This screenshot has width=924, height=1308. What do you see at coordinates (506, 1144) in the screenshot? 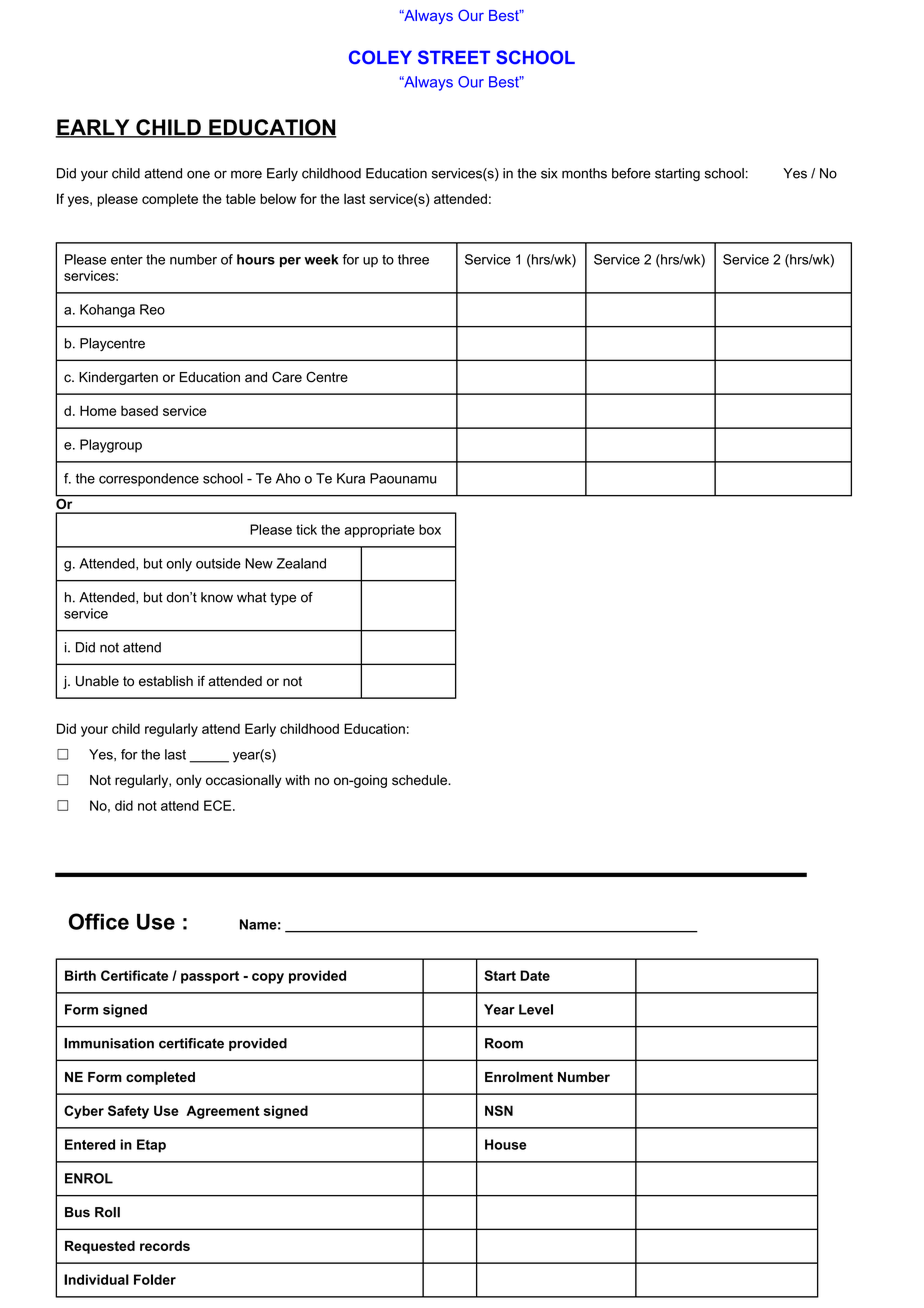
I see `House` at bounding box center [506, 1144].
